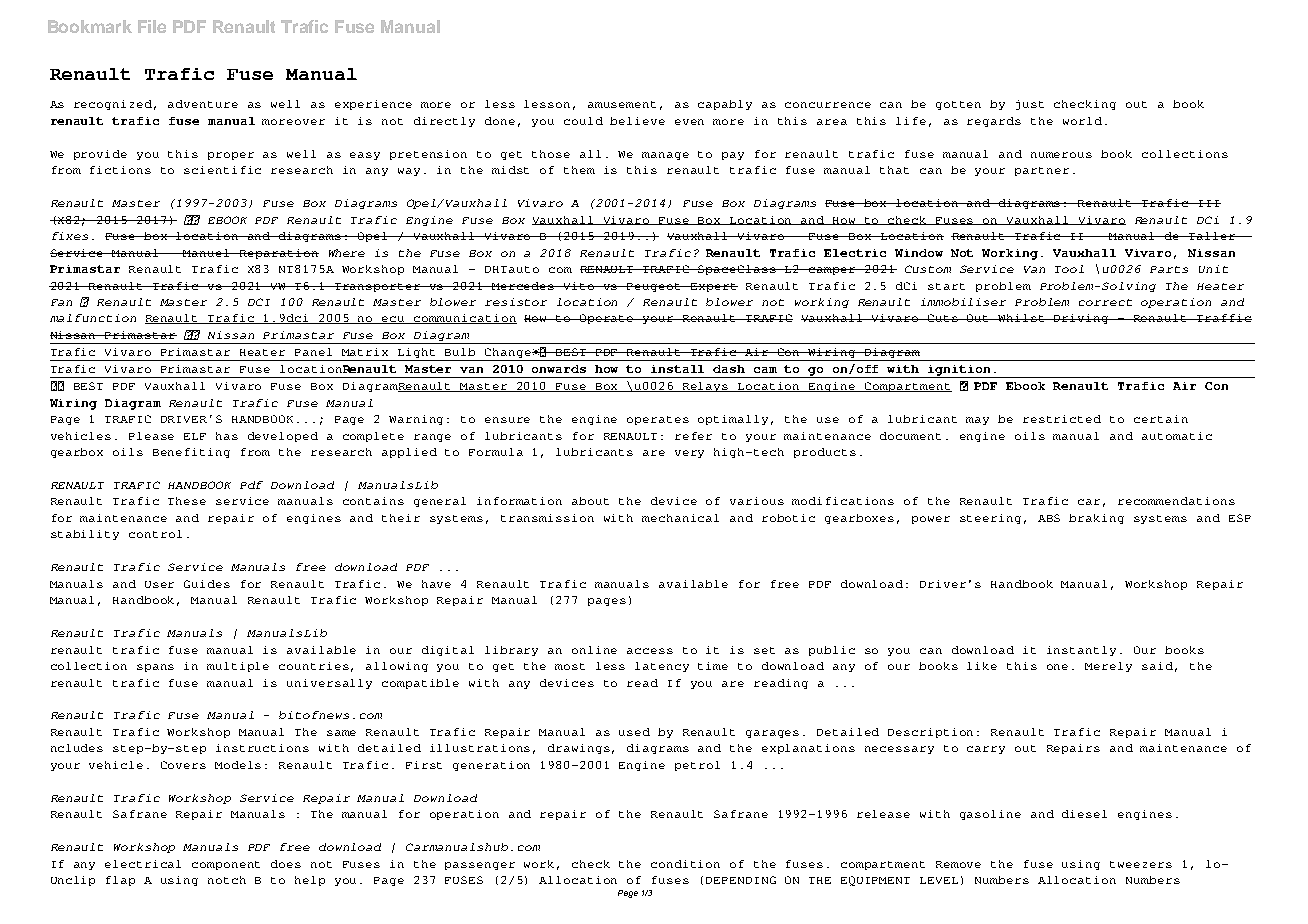  I want to click on Benefiting, so click(191, 453).
